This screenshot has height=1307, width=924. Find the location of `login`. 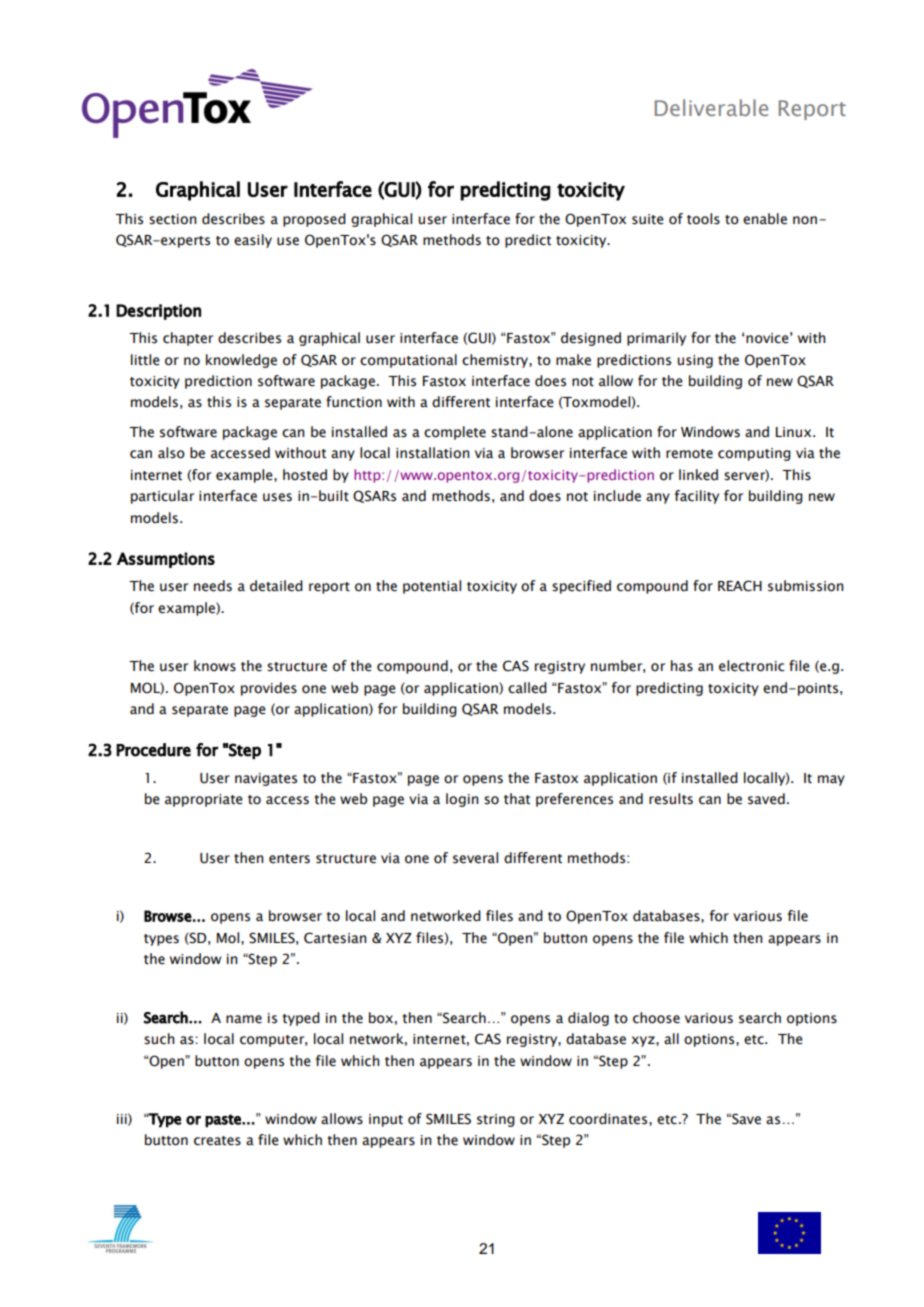

login is located at coordinates (462, 800).
